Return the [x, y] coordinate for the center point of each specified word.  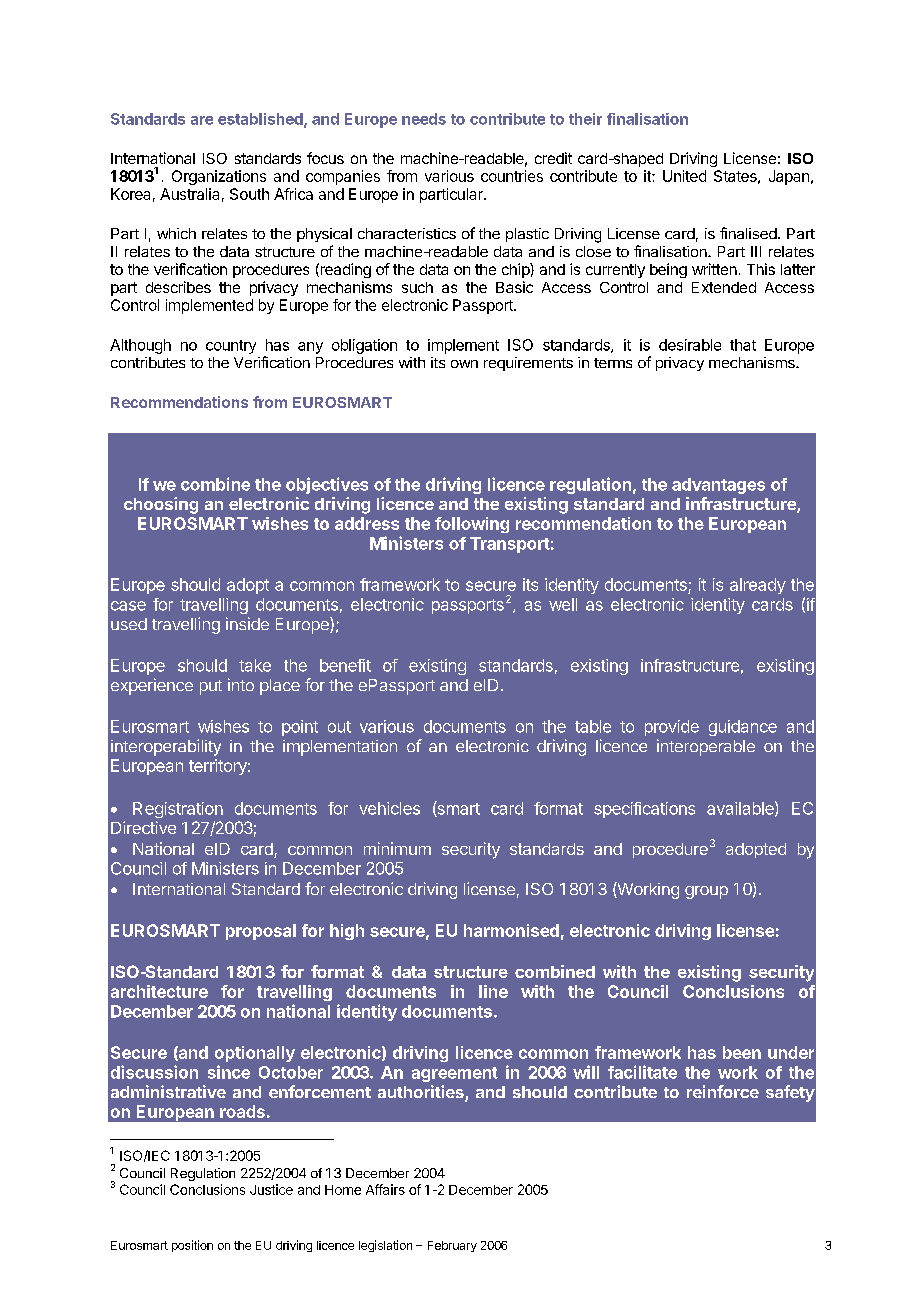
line [493, 991]
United [684, 176]
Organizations [219, 177]
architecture [159, 991]
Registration [178, 810]
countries [512, 176]
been [742, 1052]
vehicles [389, 808]
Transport [510, 545]
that [743, 345]
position [192, 1246]
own [464, 364]
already [758, 586]
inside [247, 623]
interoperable [706, 747]
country [231, 347]
